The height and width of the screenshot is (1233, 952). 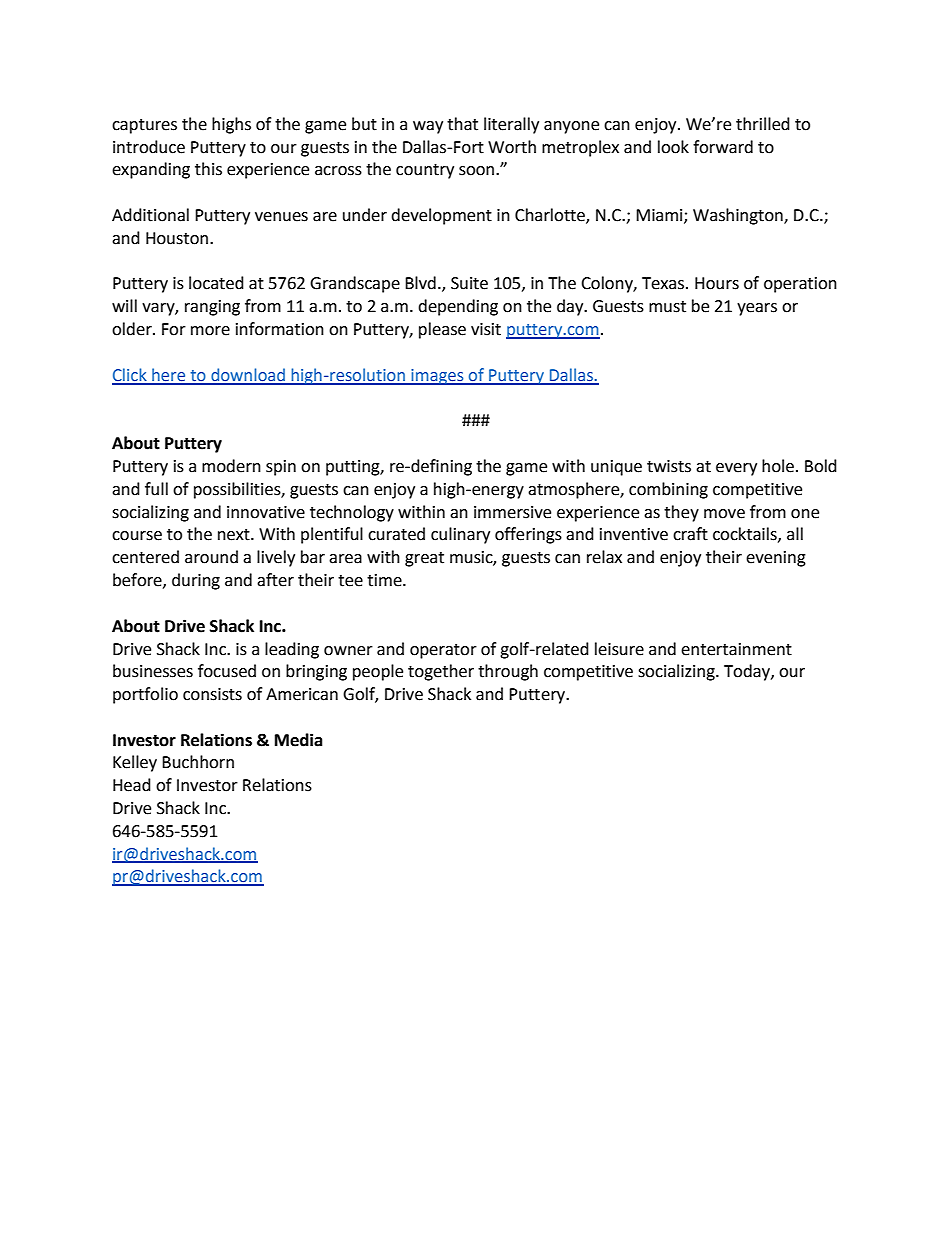 I want to click on Worth, so click(x=512, y=147).
